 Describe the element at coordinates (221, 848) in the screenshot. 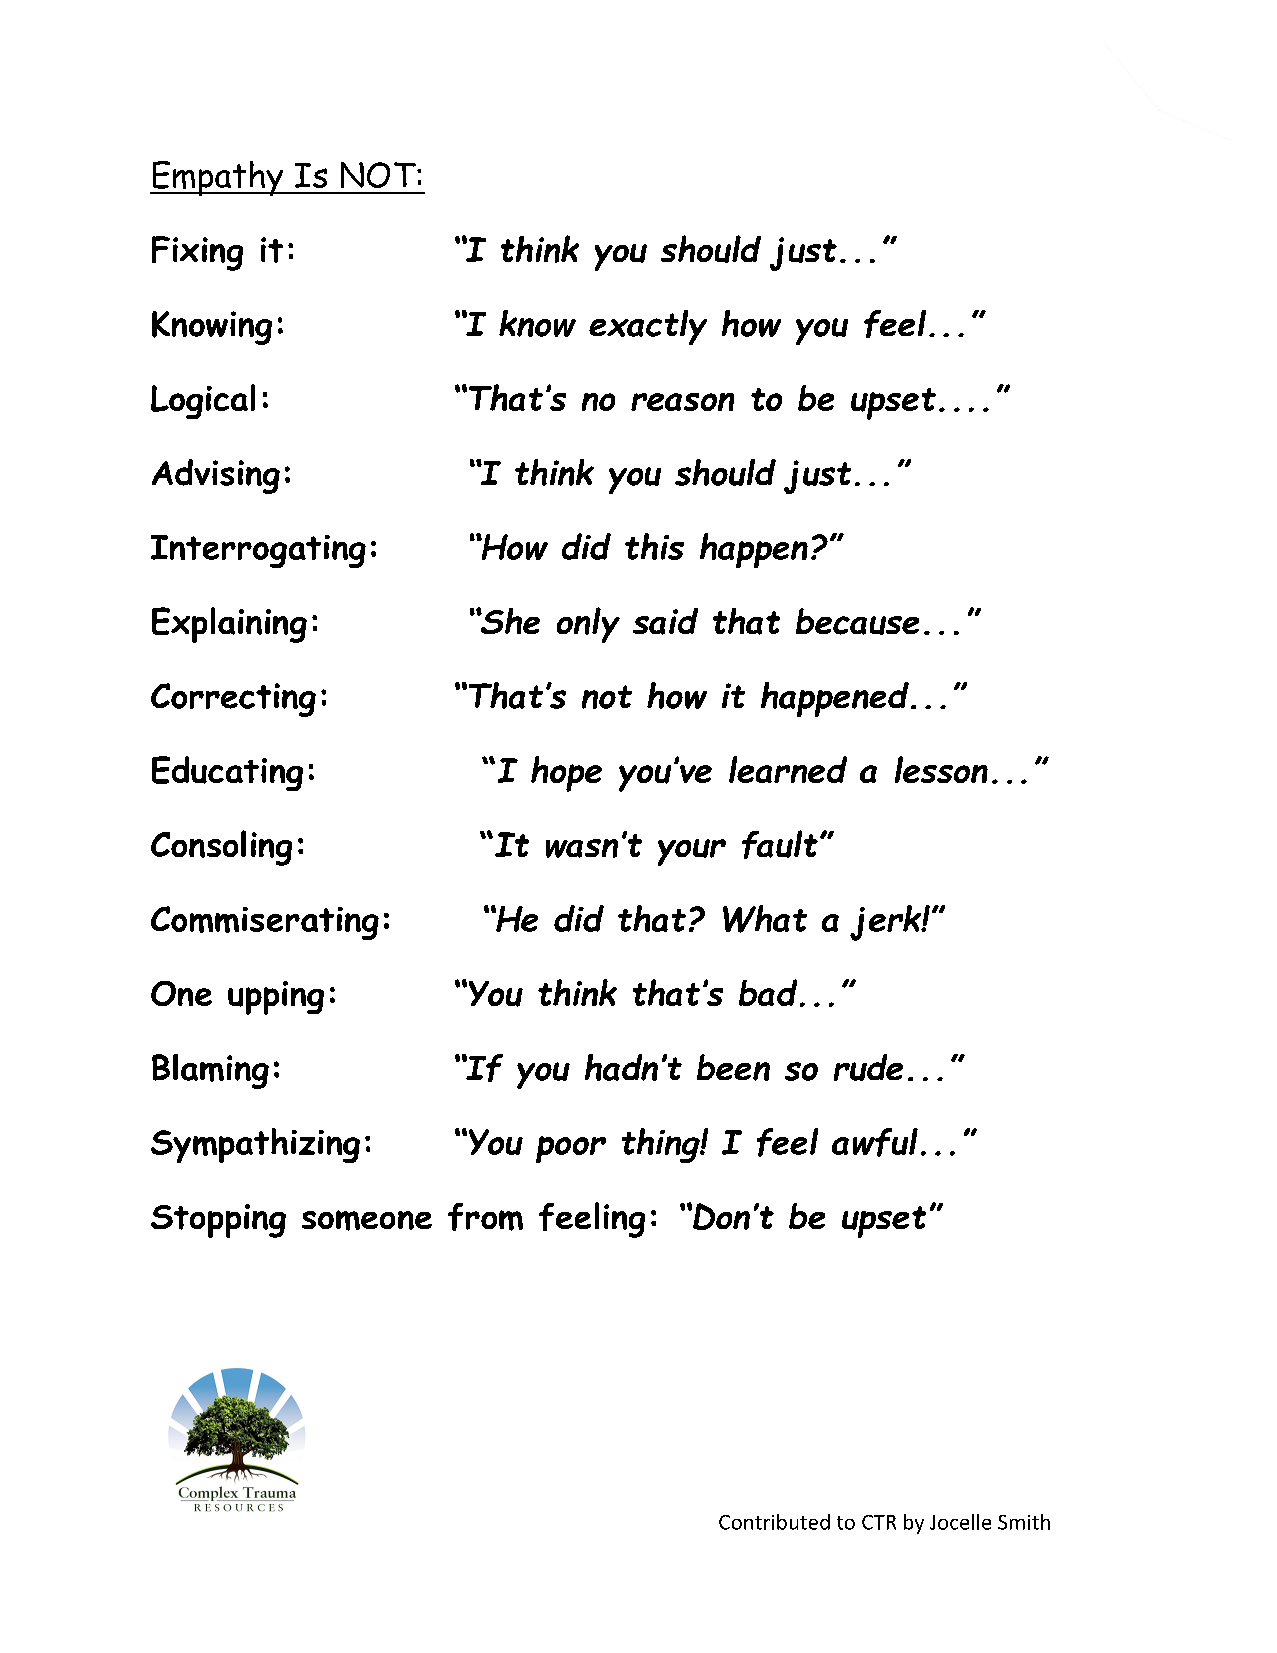

I see `Consoling` at that location.
